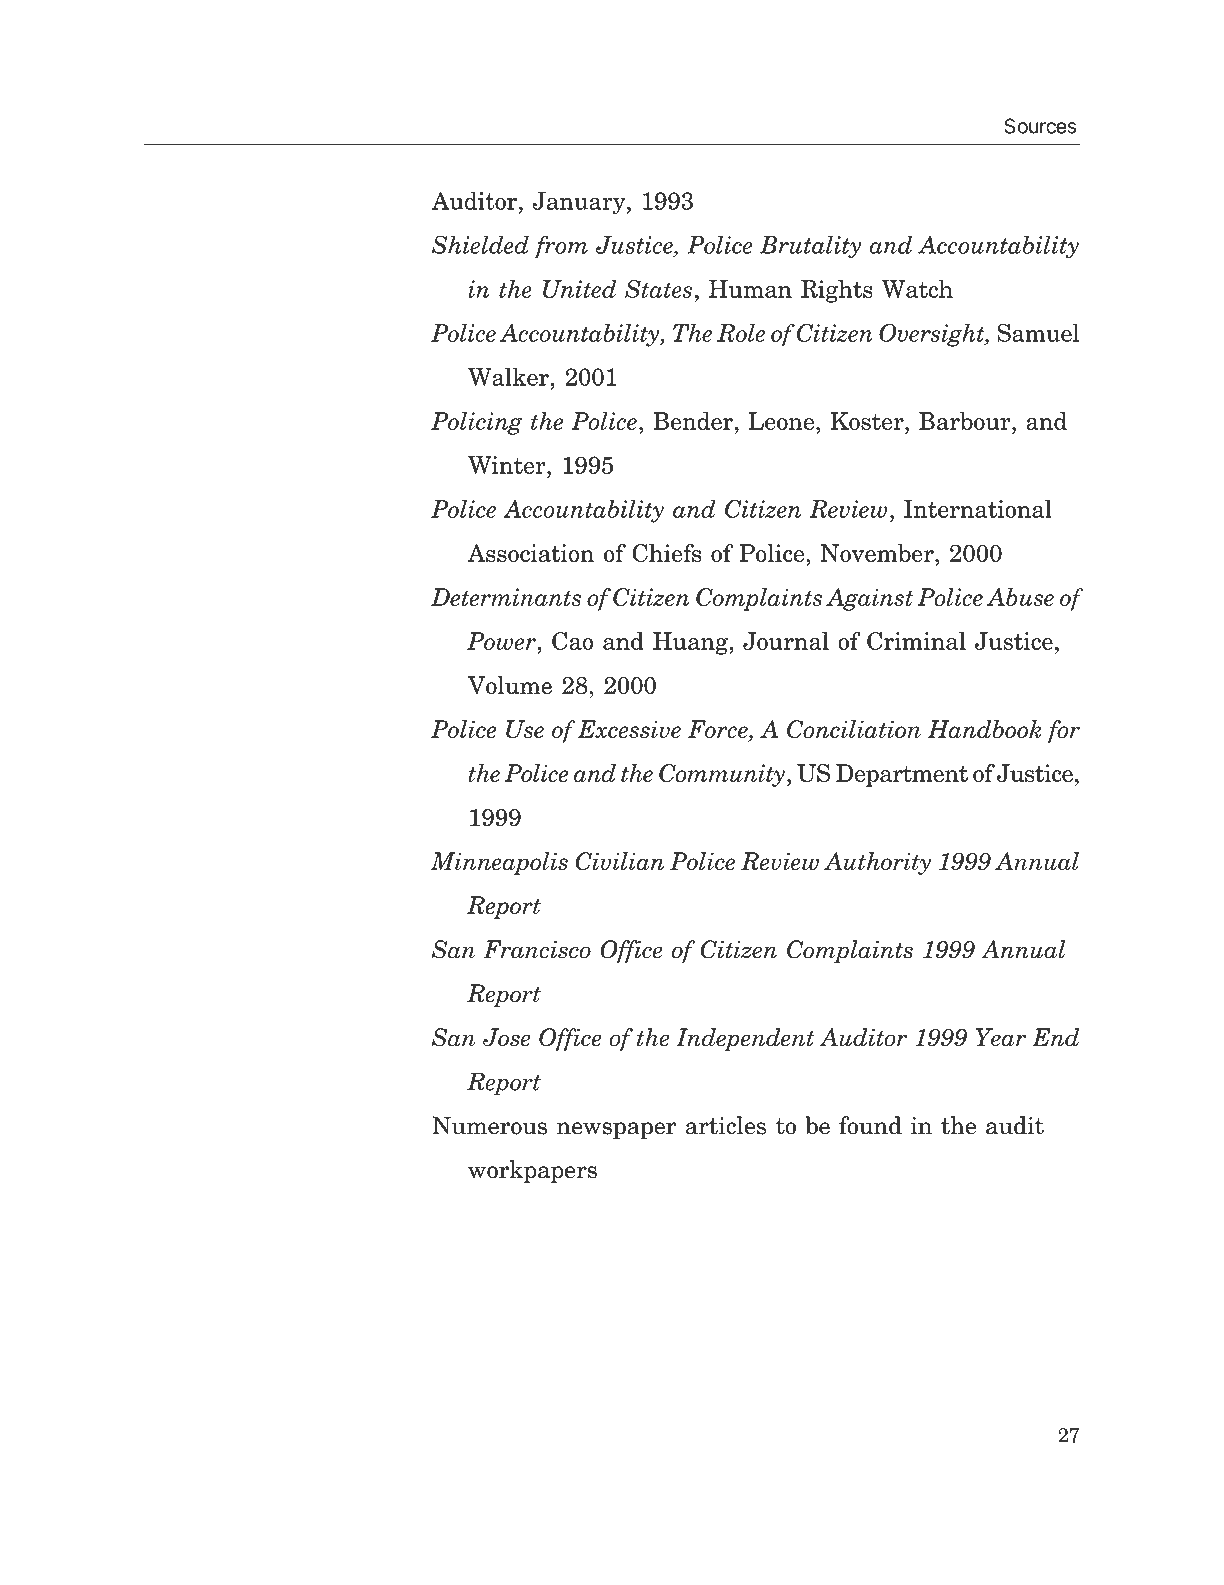  What do you see at coordinates (1000, 1037) in the screenshot?
I see `Year` at bounding box center [1000, 1037].
